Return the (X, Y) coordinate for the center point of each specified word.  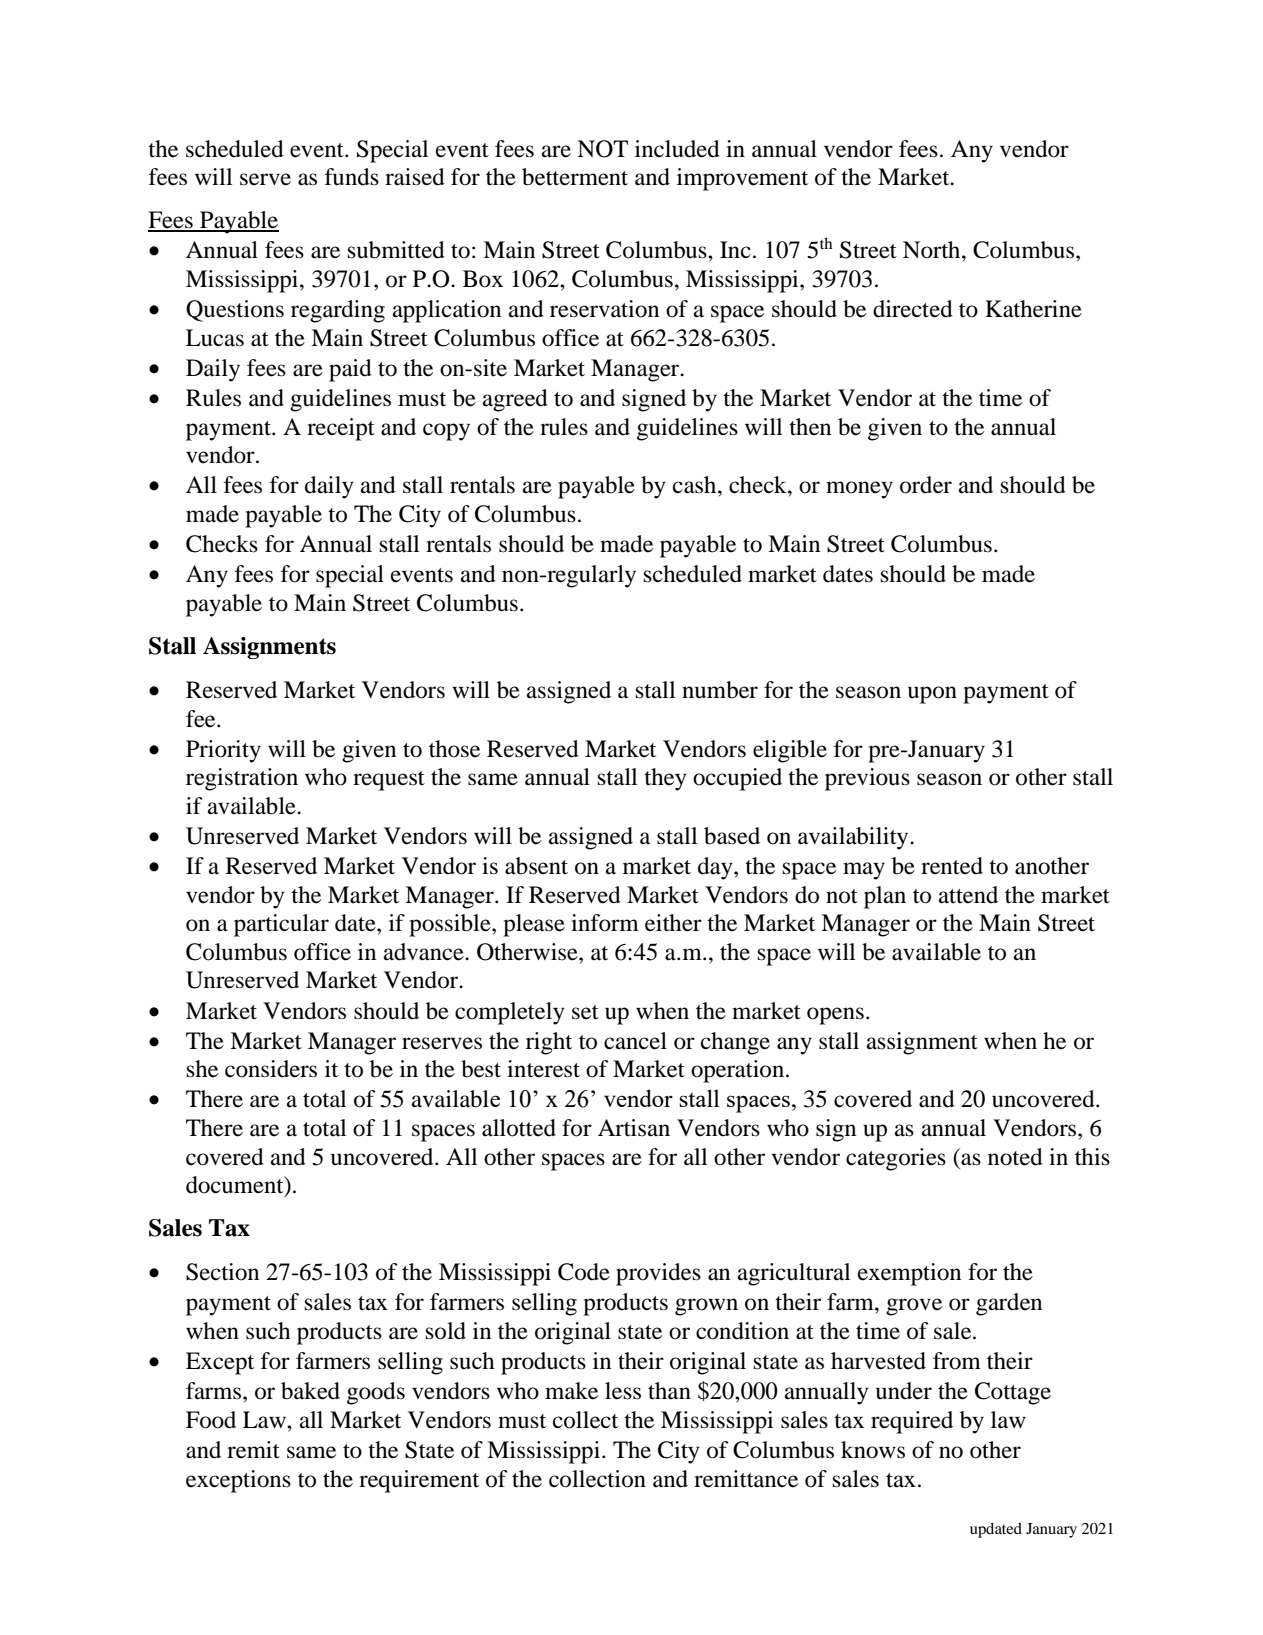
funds (352, 177)
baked (310, 1391)
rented (952, 866)
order (926, 485)
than (669, 1391)
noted (1015, 1157)
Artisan (634, 1128)
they (665, 779)
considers (271, 1069)
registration (242, 779)
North (933, 250)
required (912, 1422)
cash (696, 485)
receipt (341, 429)
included (677, 149)
